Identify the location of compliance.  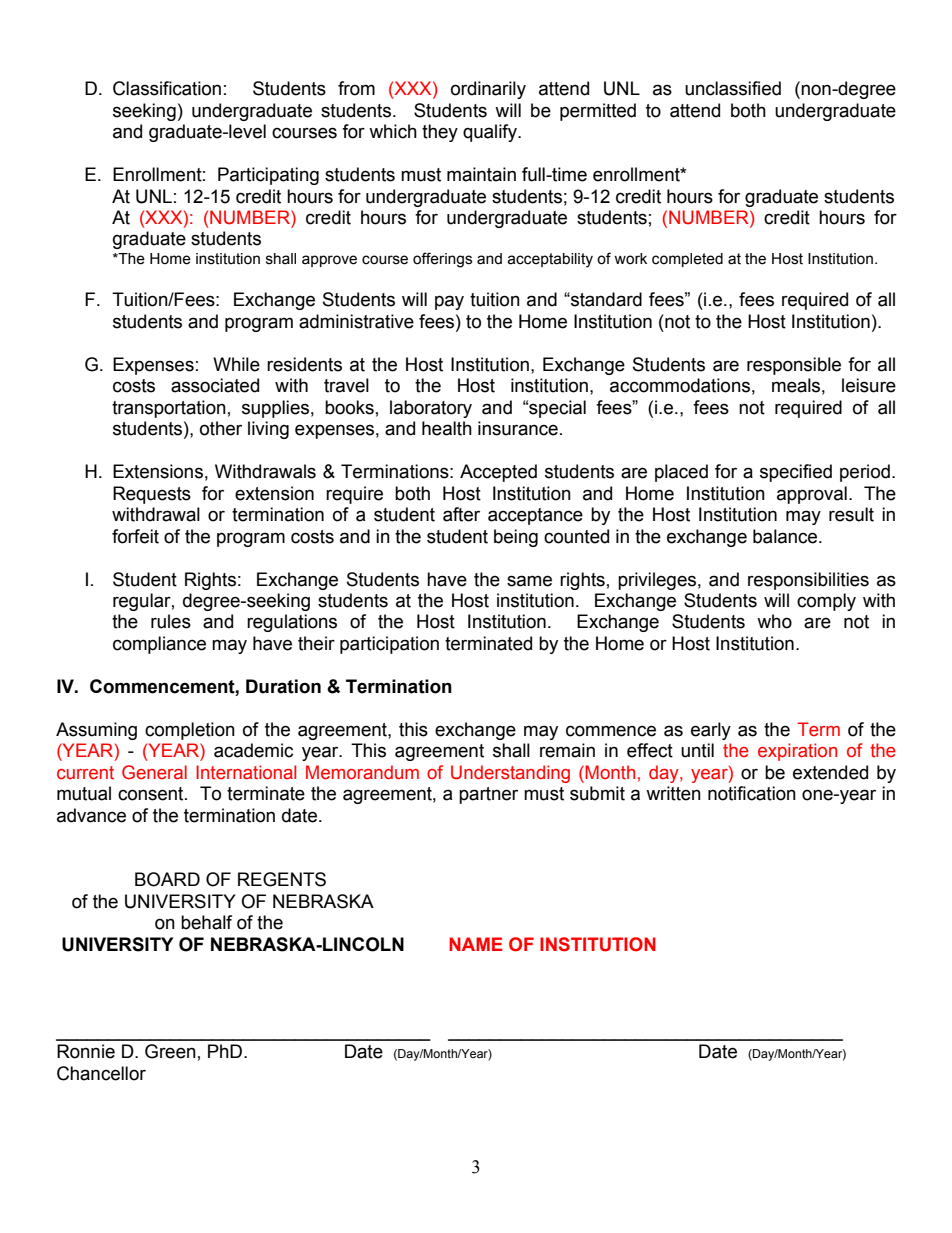
(159, 645).
